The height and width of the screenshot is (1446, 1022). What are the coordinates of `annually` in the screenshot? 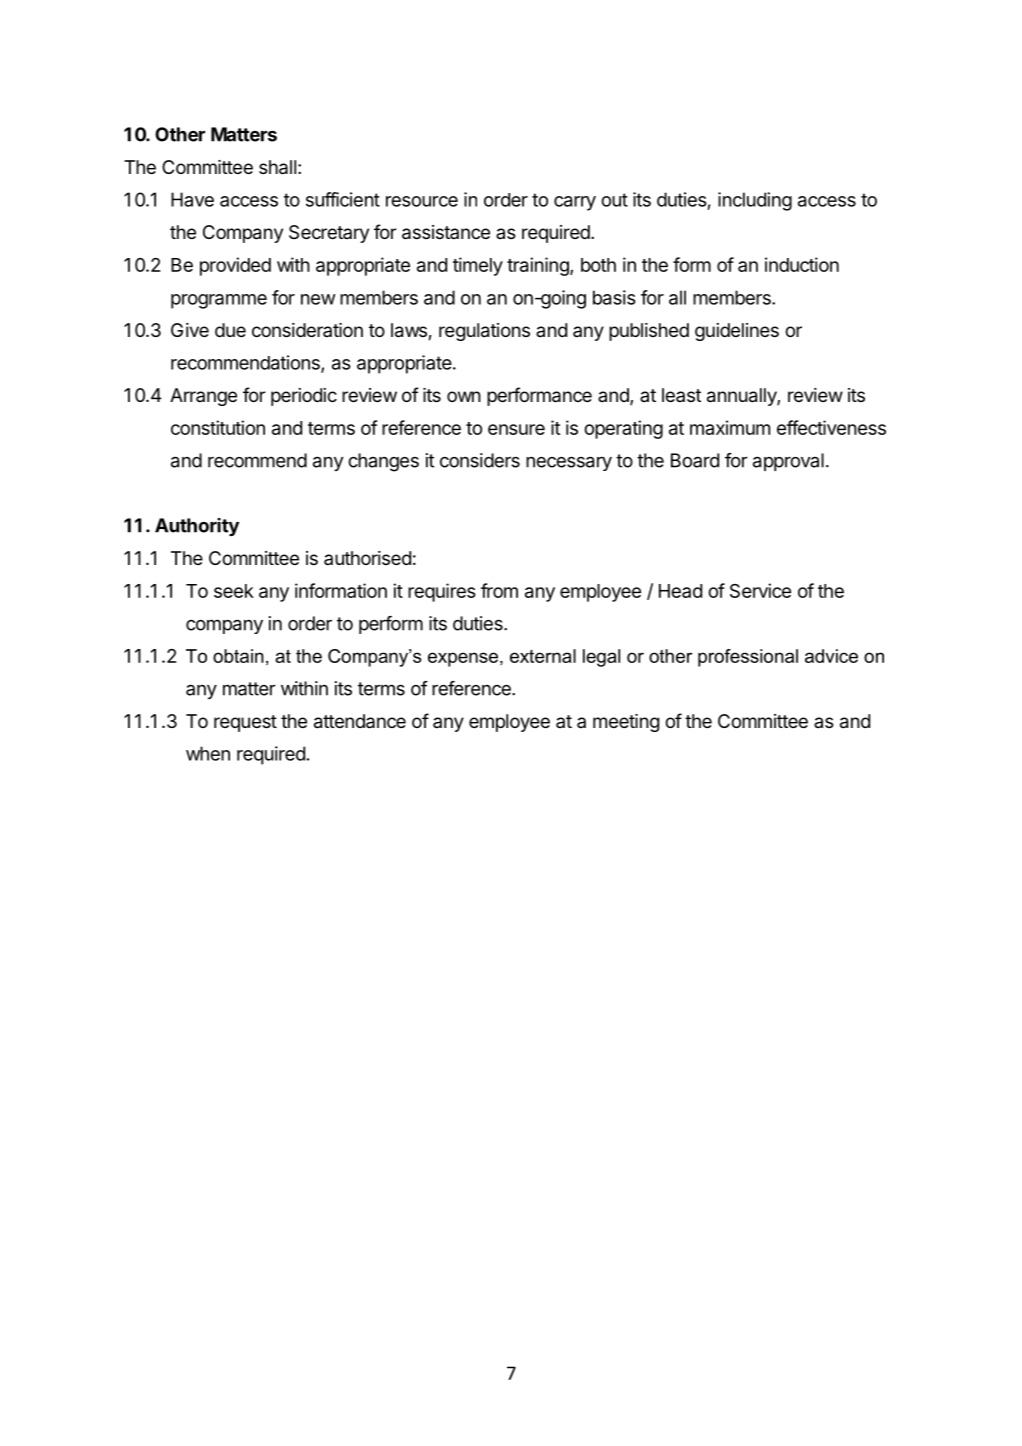 It's located at (742, 397).
